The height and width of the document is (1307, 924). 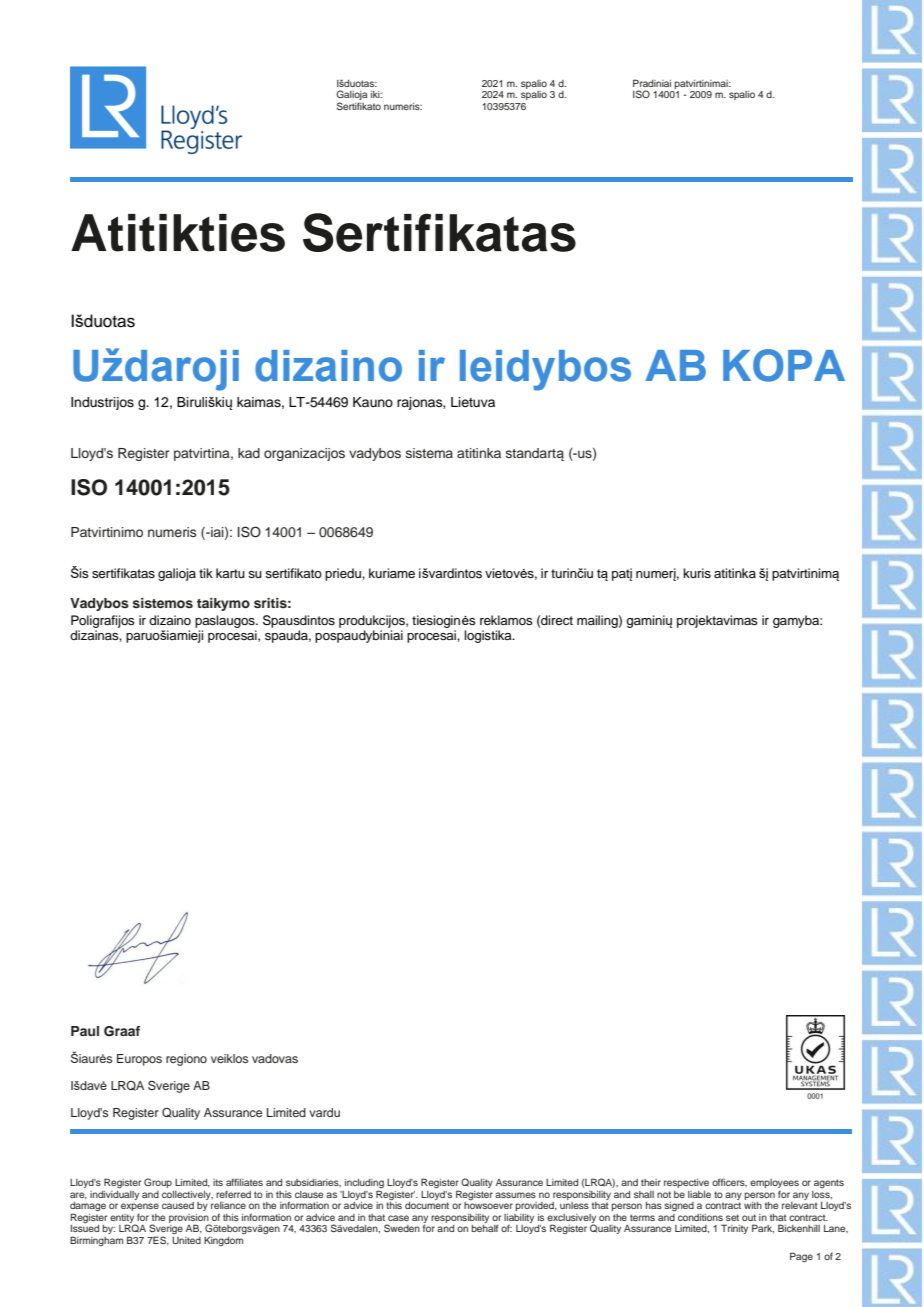 I want to click on agents, so click(x=829, y=1183).
